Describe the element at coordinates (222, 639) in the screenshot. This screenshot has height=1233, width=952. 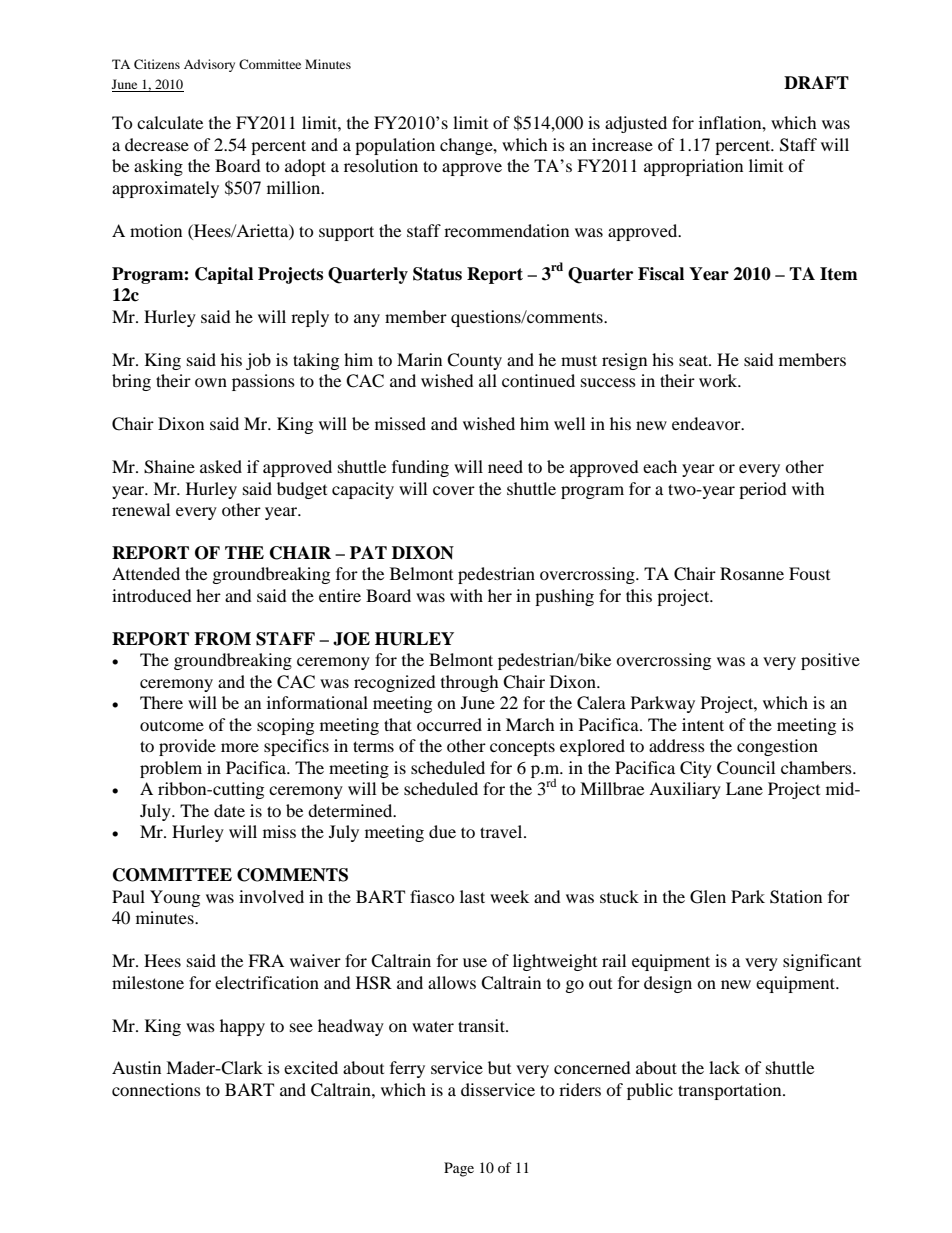
I see `FROM` at that location.
